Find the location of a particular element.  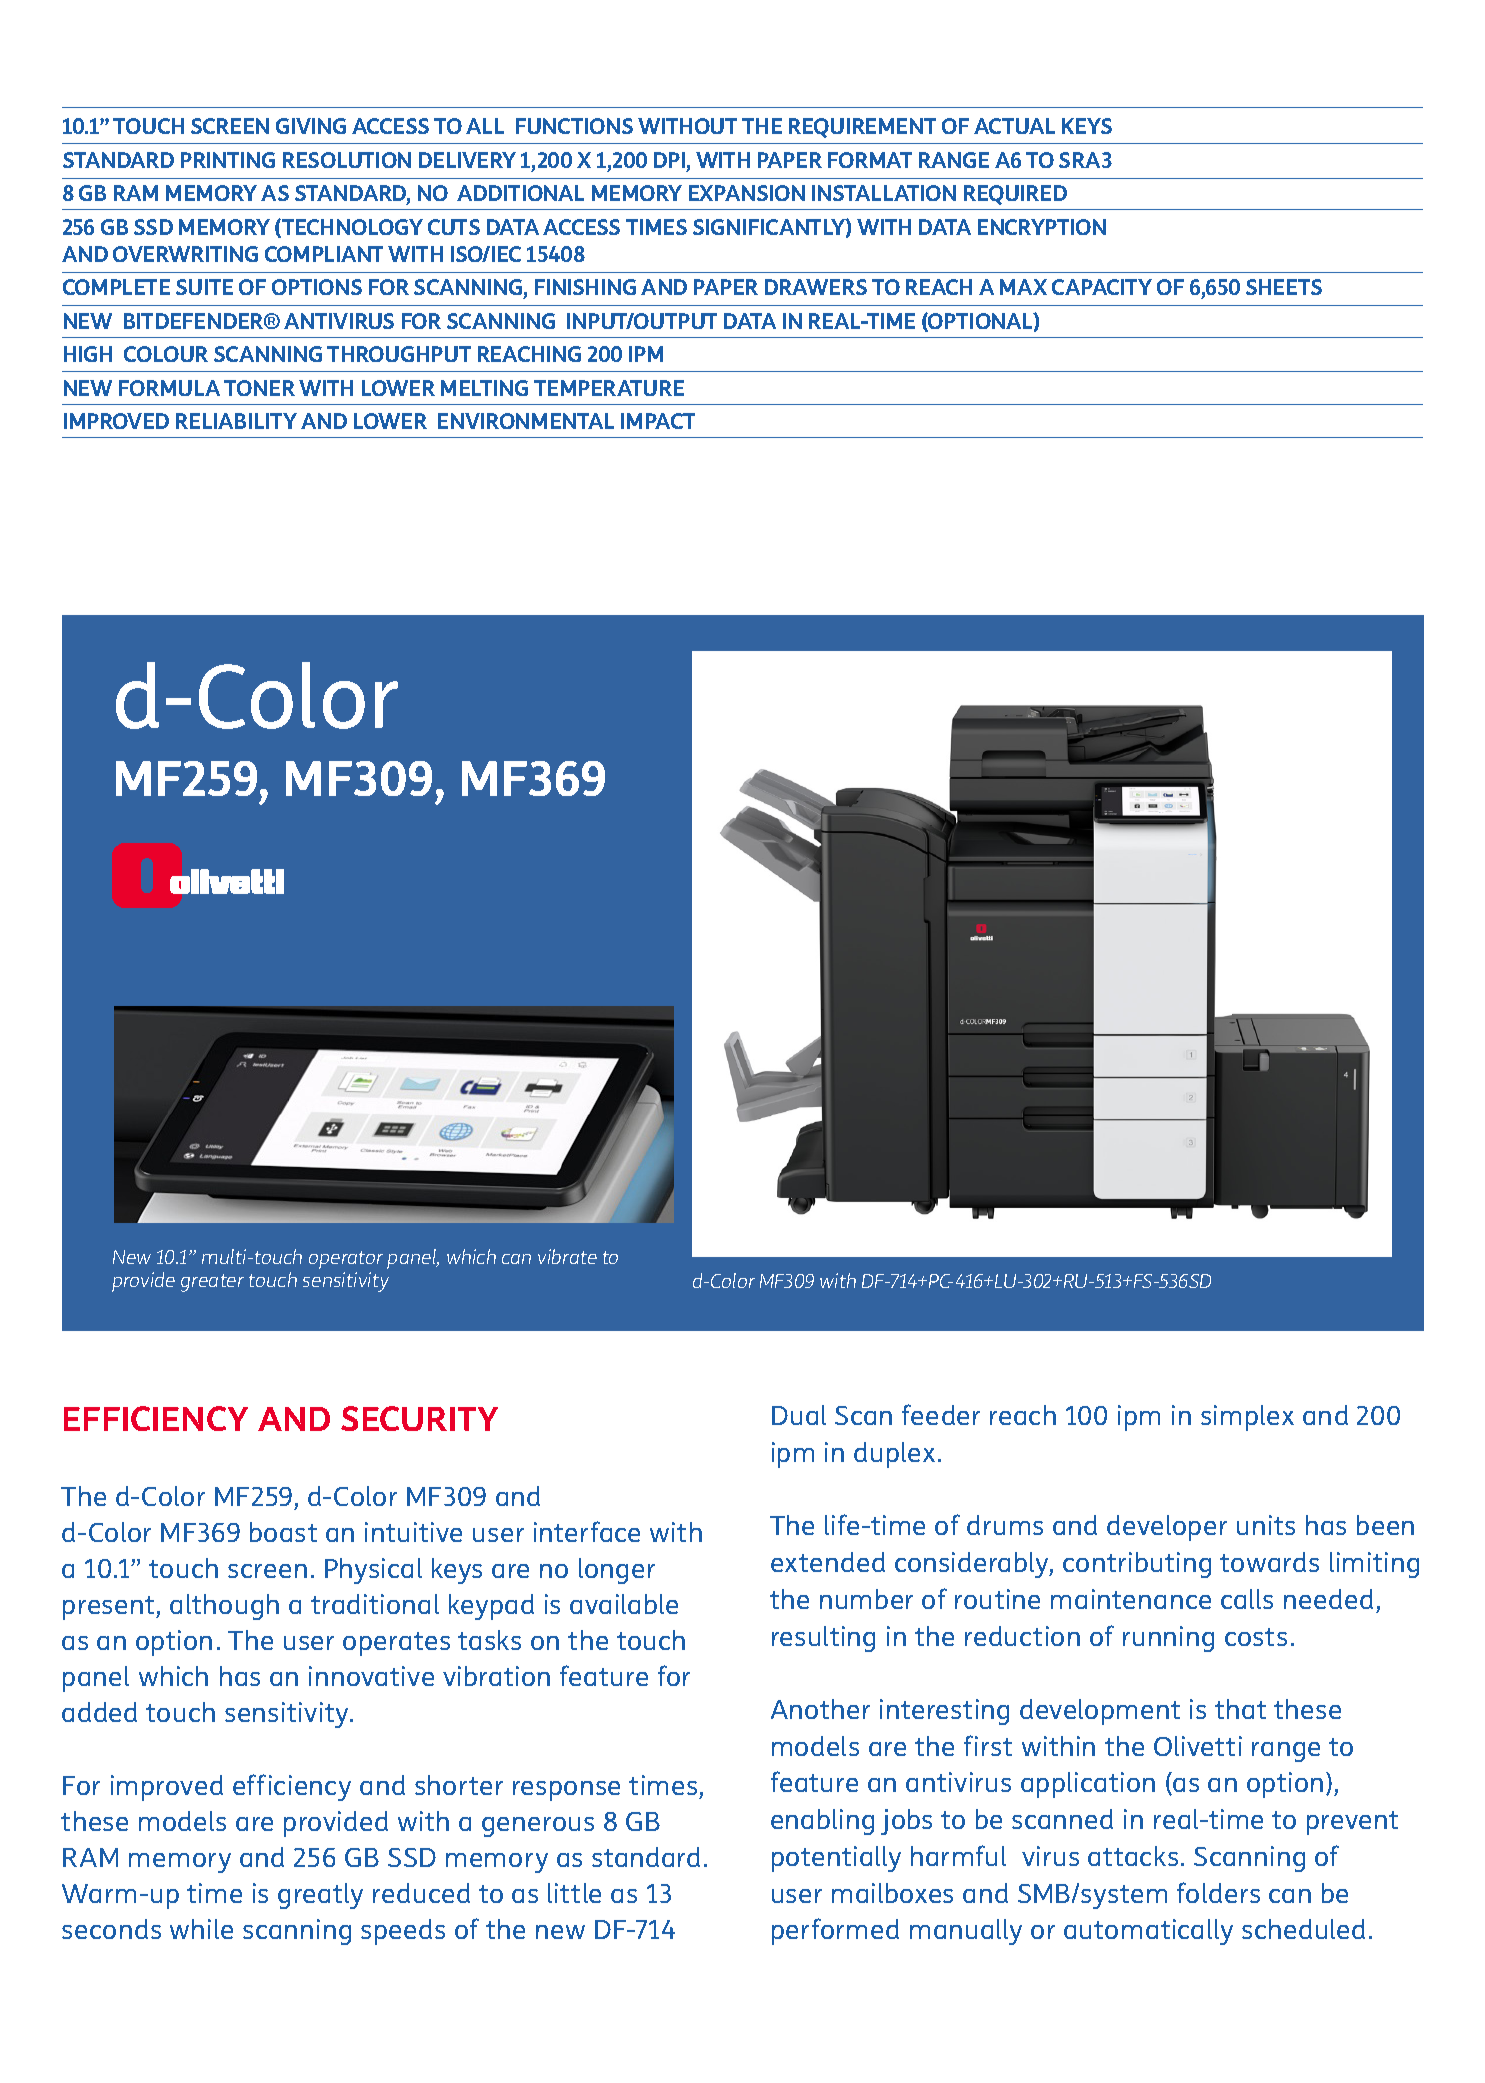

EXPANSION is located at coordinates (747, 193).
